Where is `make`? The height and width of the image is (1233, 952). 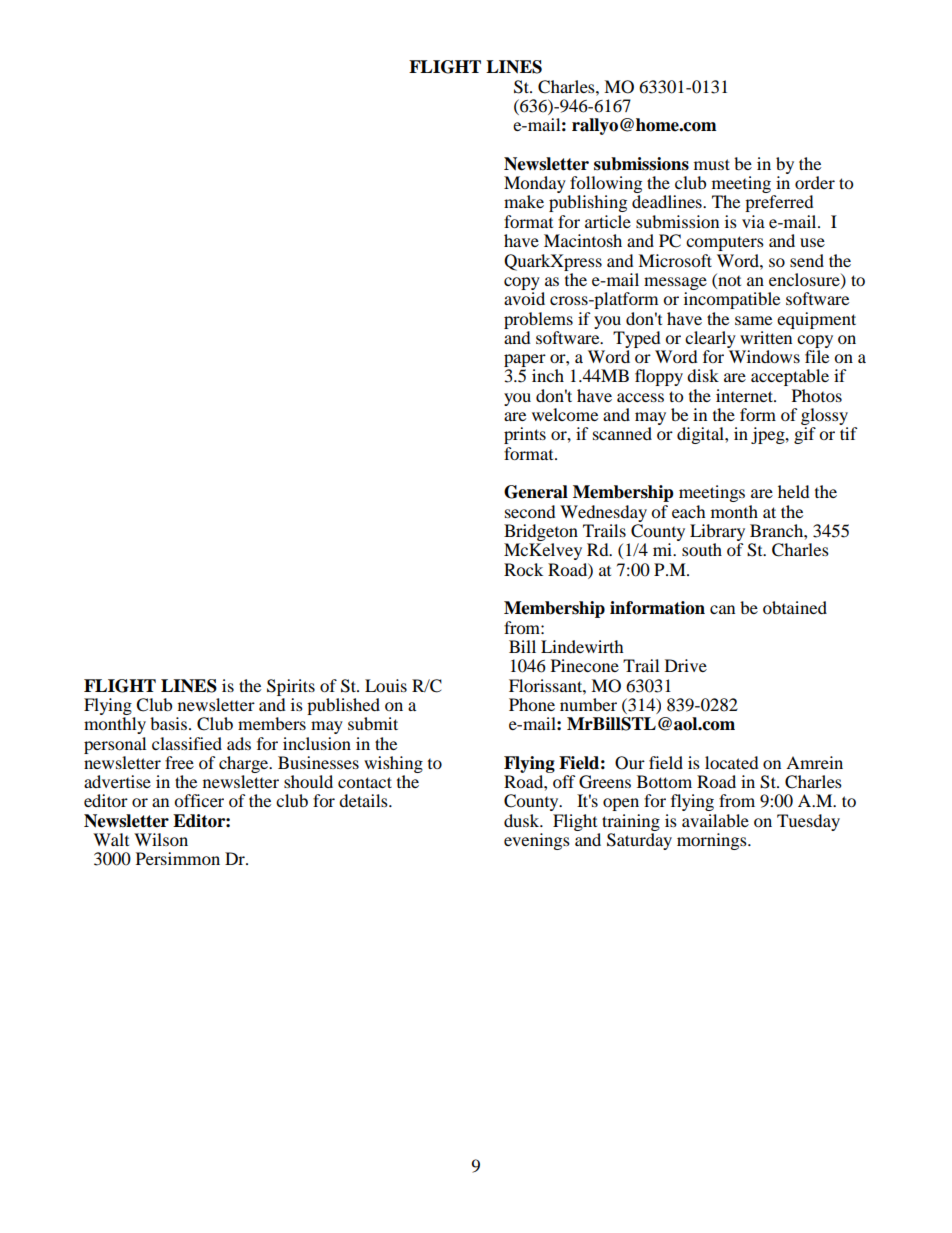
make is located at coordinates (524, 201).
